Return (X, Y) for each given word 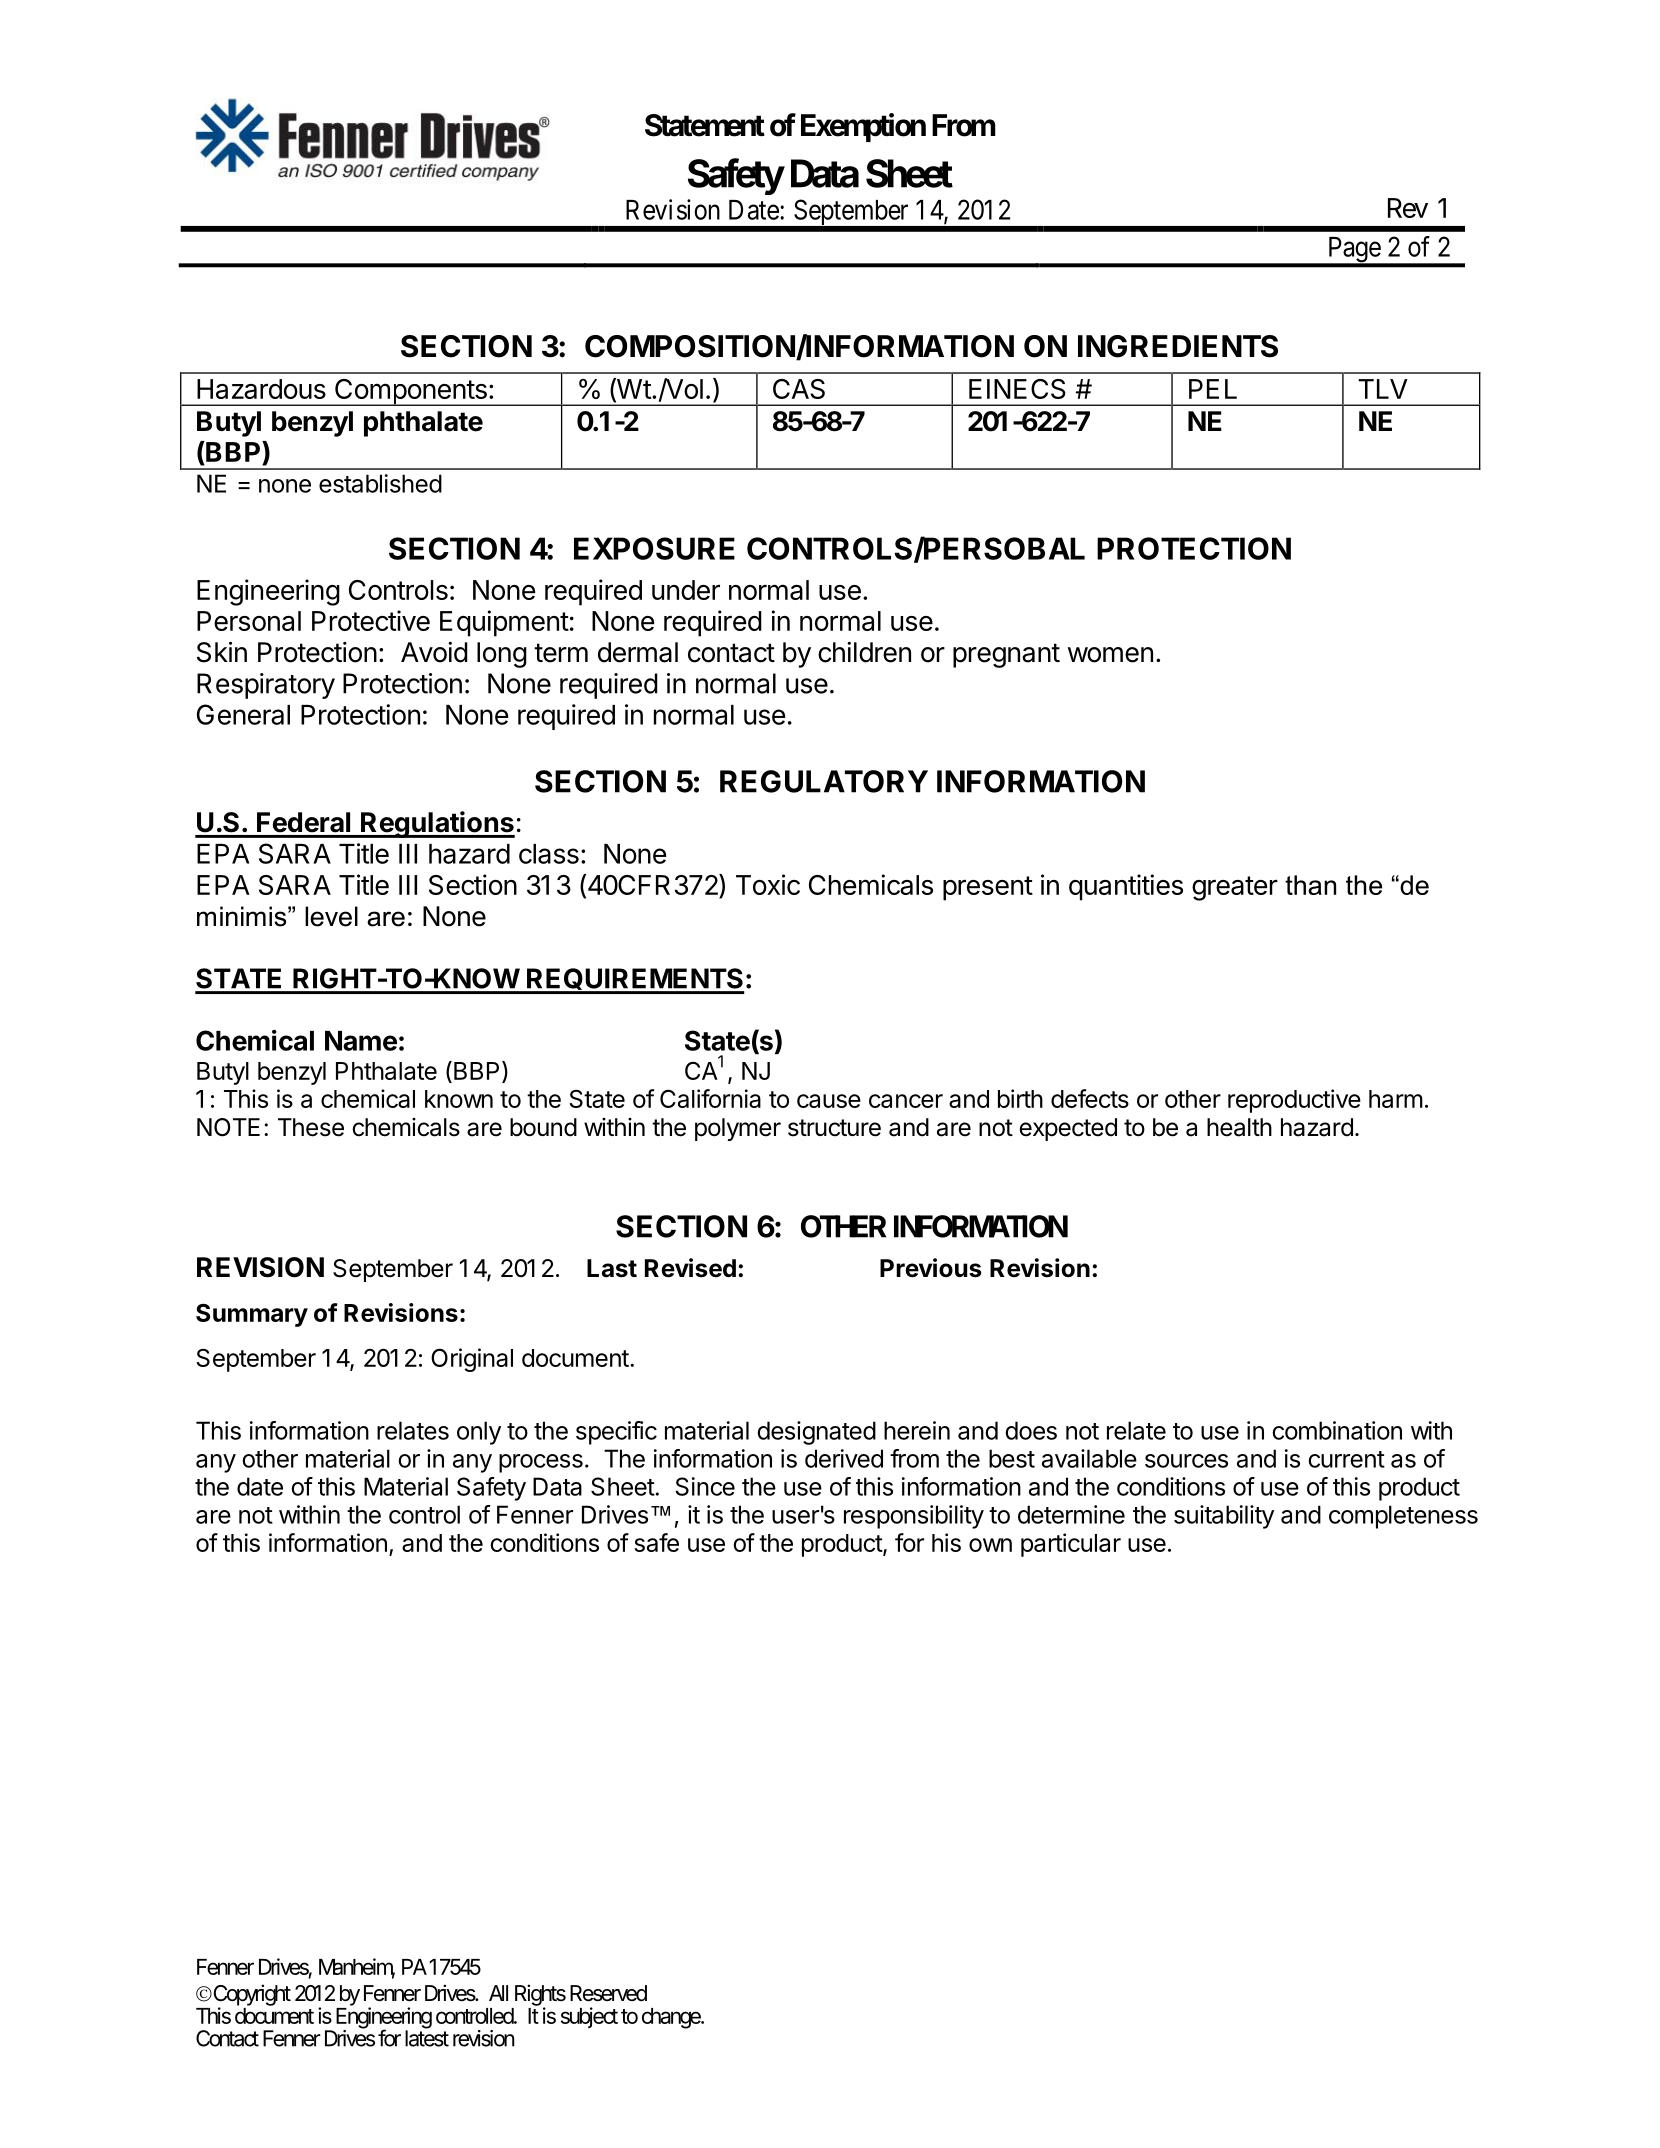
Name (361, 1041)
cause (829, 1101)
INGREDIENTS (1178, 346)
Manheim (357, 1968)
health (1239, 1127)
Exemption (863, 127)
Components (410, 392)
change (672, 2018)
